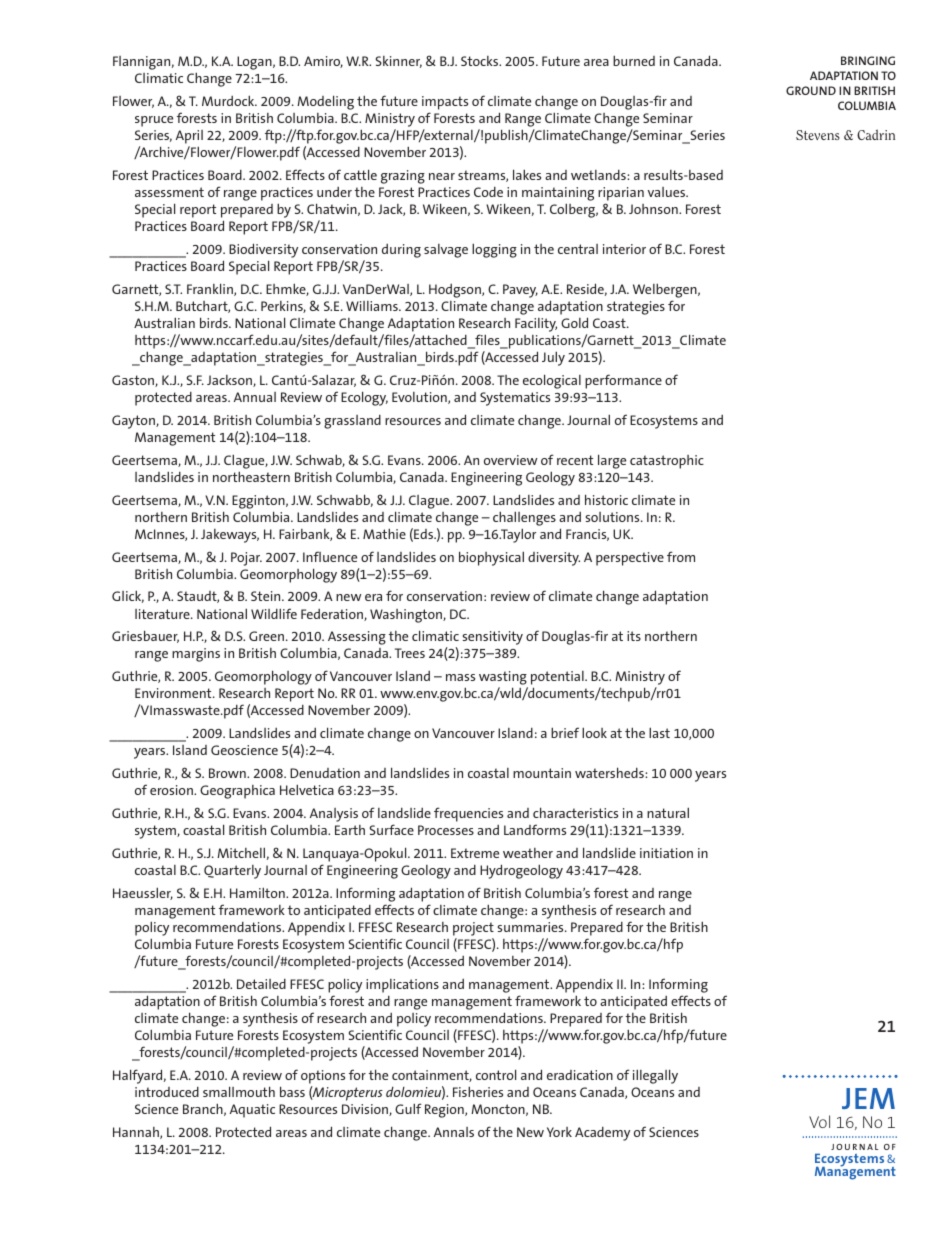 The image size is (952, 1233). Describe the element at coordinates (239, 1091) in the page. I see `smallmouth` at that location.
